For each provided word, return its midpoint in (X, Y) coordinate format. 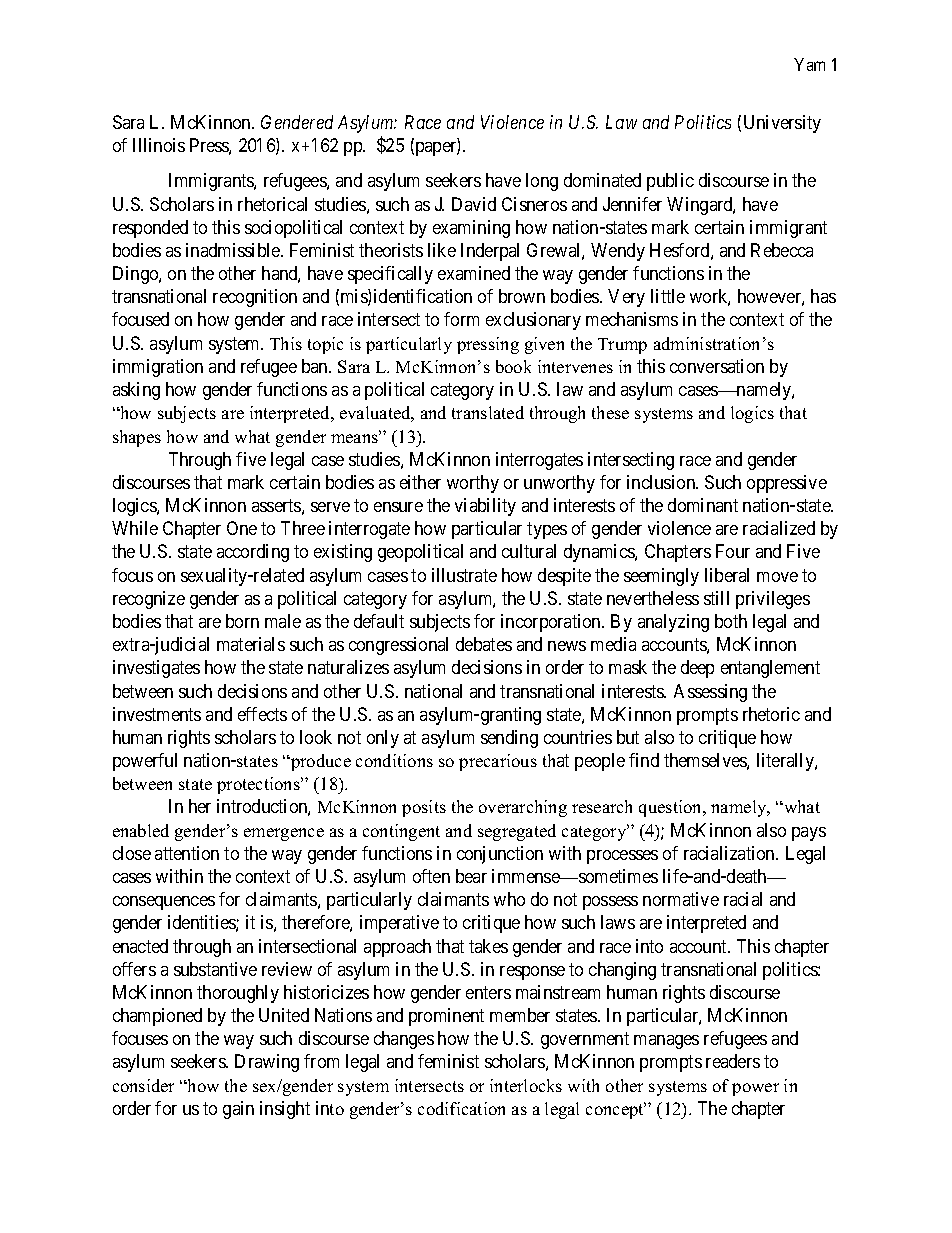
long (542, 182)
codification (461, 1108)
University (782, 124)
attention (187, 853)
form (461, 319)
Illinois (159, 145)
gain (238, 1110)
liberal (727, 575)
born (242, 621)
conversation (717, 366)
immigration (158, 368)
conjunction (500, 855)
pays (809, 834)
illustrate (464, 575)
